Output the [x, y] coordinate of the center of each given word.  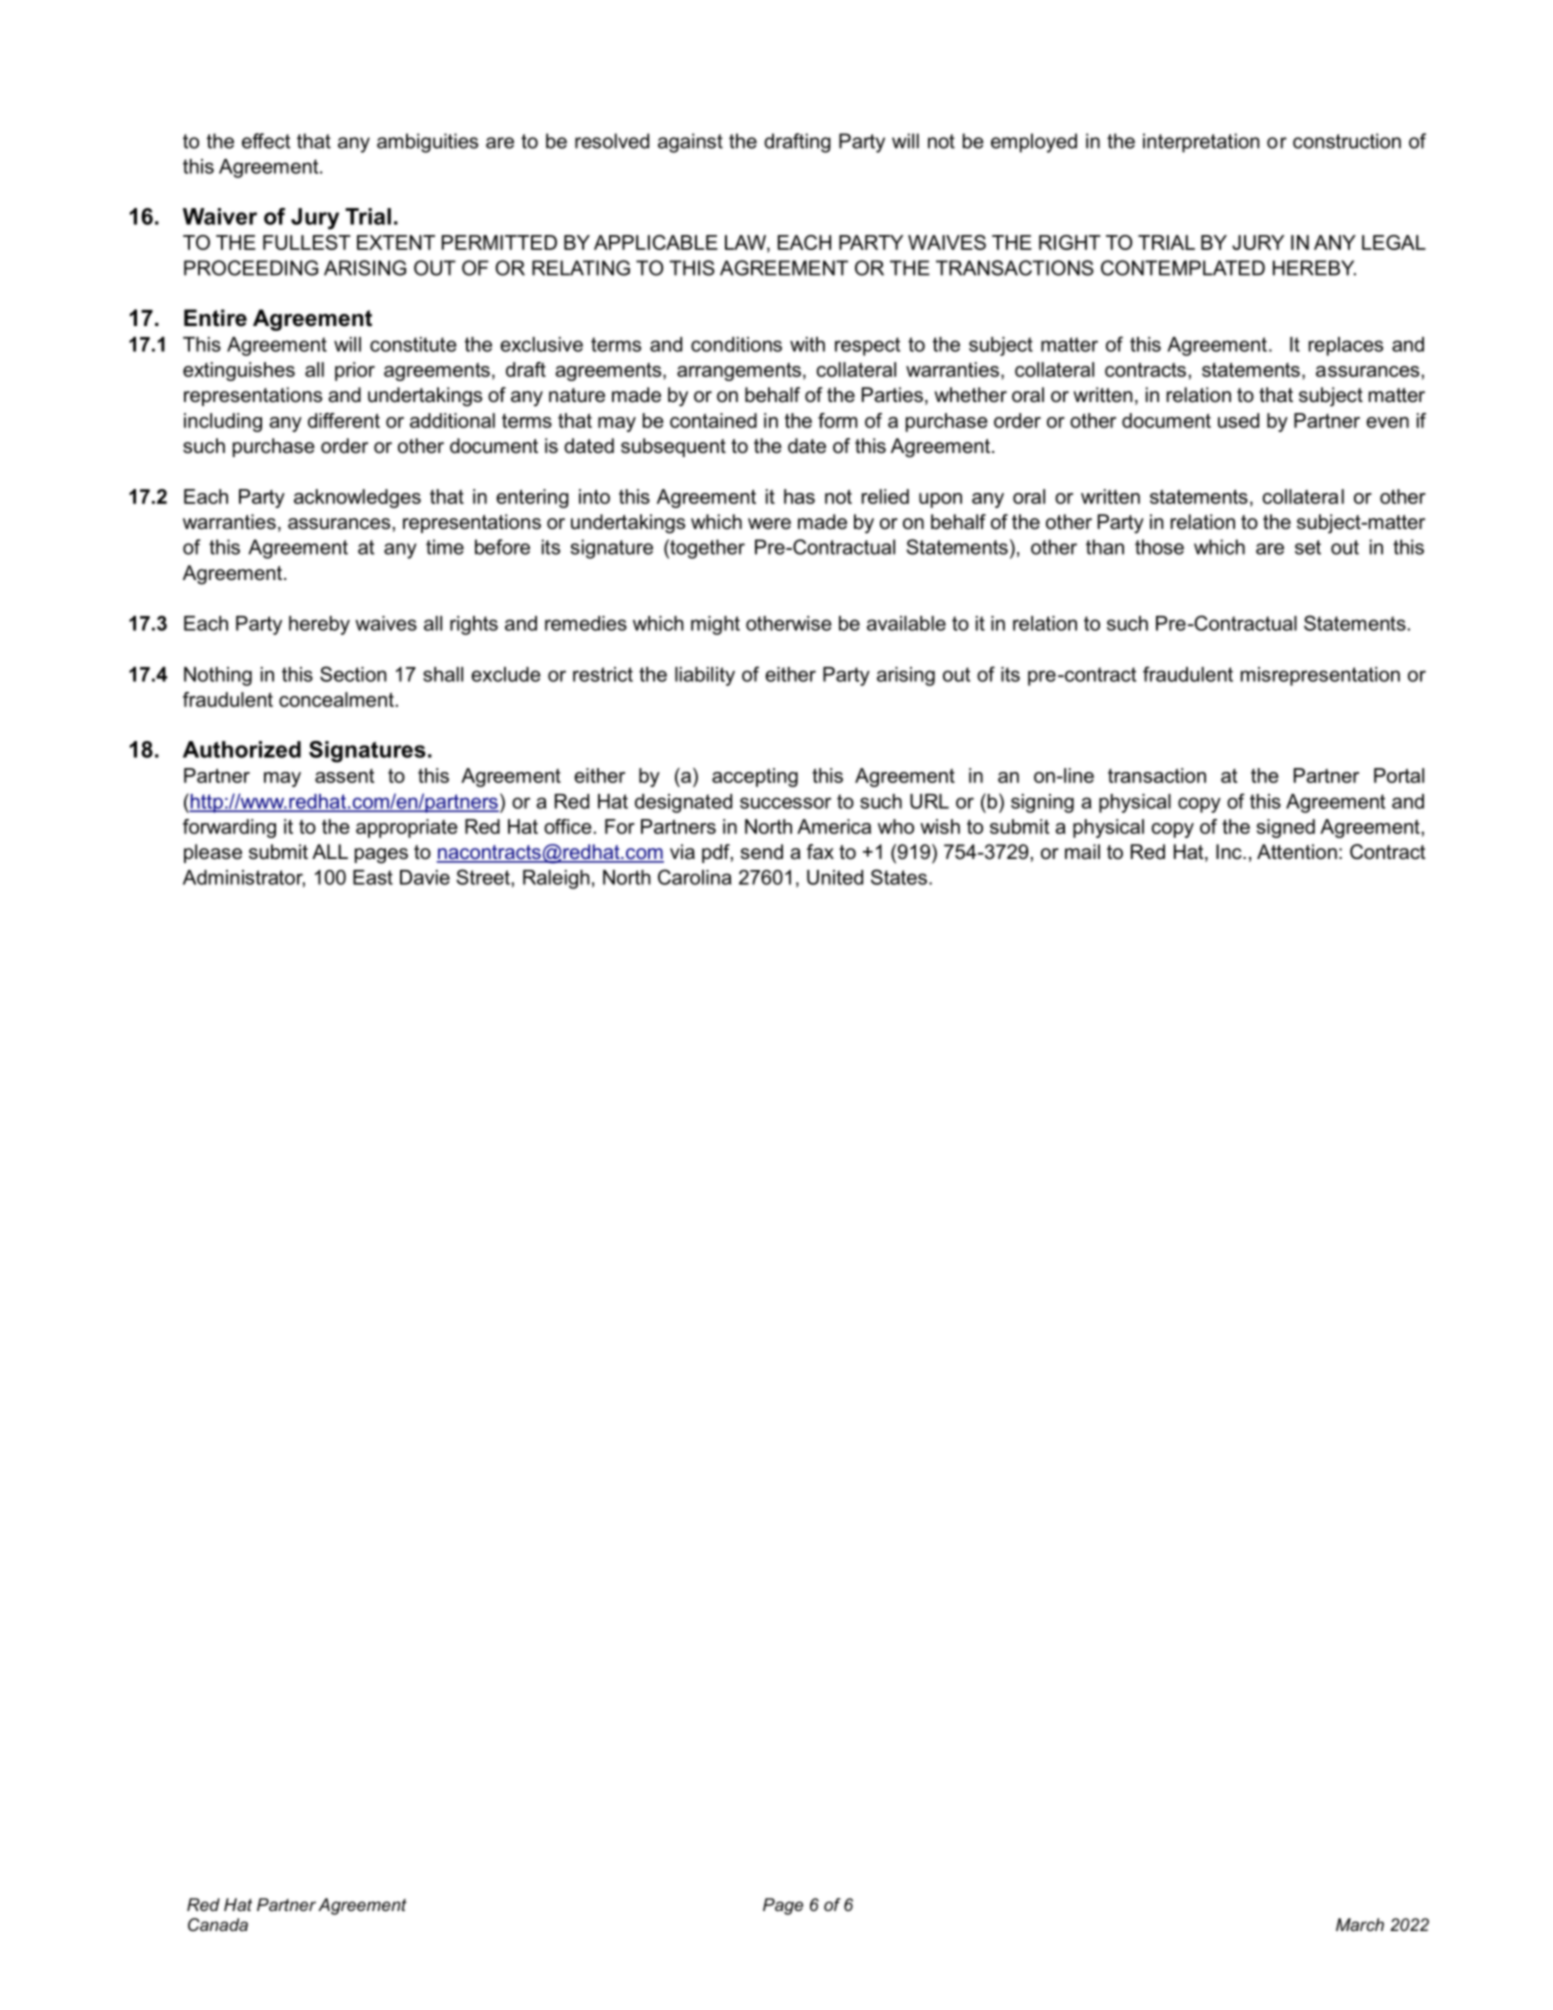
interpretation [1201, 143]
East [373, 877]
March [1360, 1924]
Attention [1297, 852]
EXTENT [396, 242]
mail [1082, 852]
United [835, 877]
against [690, 143]
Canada [218, 1924]
